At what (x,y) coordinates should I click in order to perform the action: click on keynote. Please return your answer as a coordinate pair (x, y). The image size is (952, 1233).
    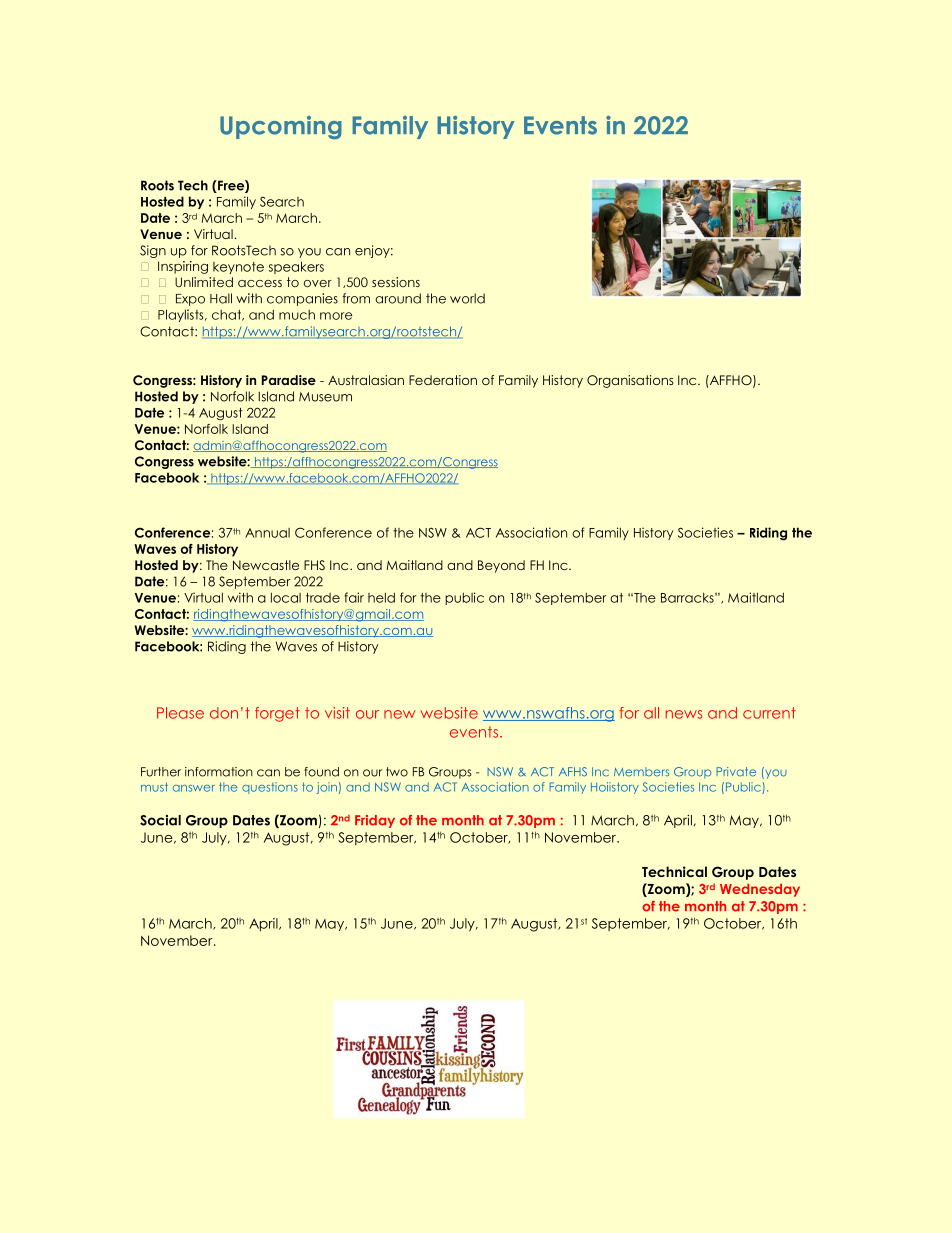
    Looking at the image, I should click on (238, 268).
